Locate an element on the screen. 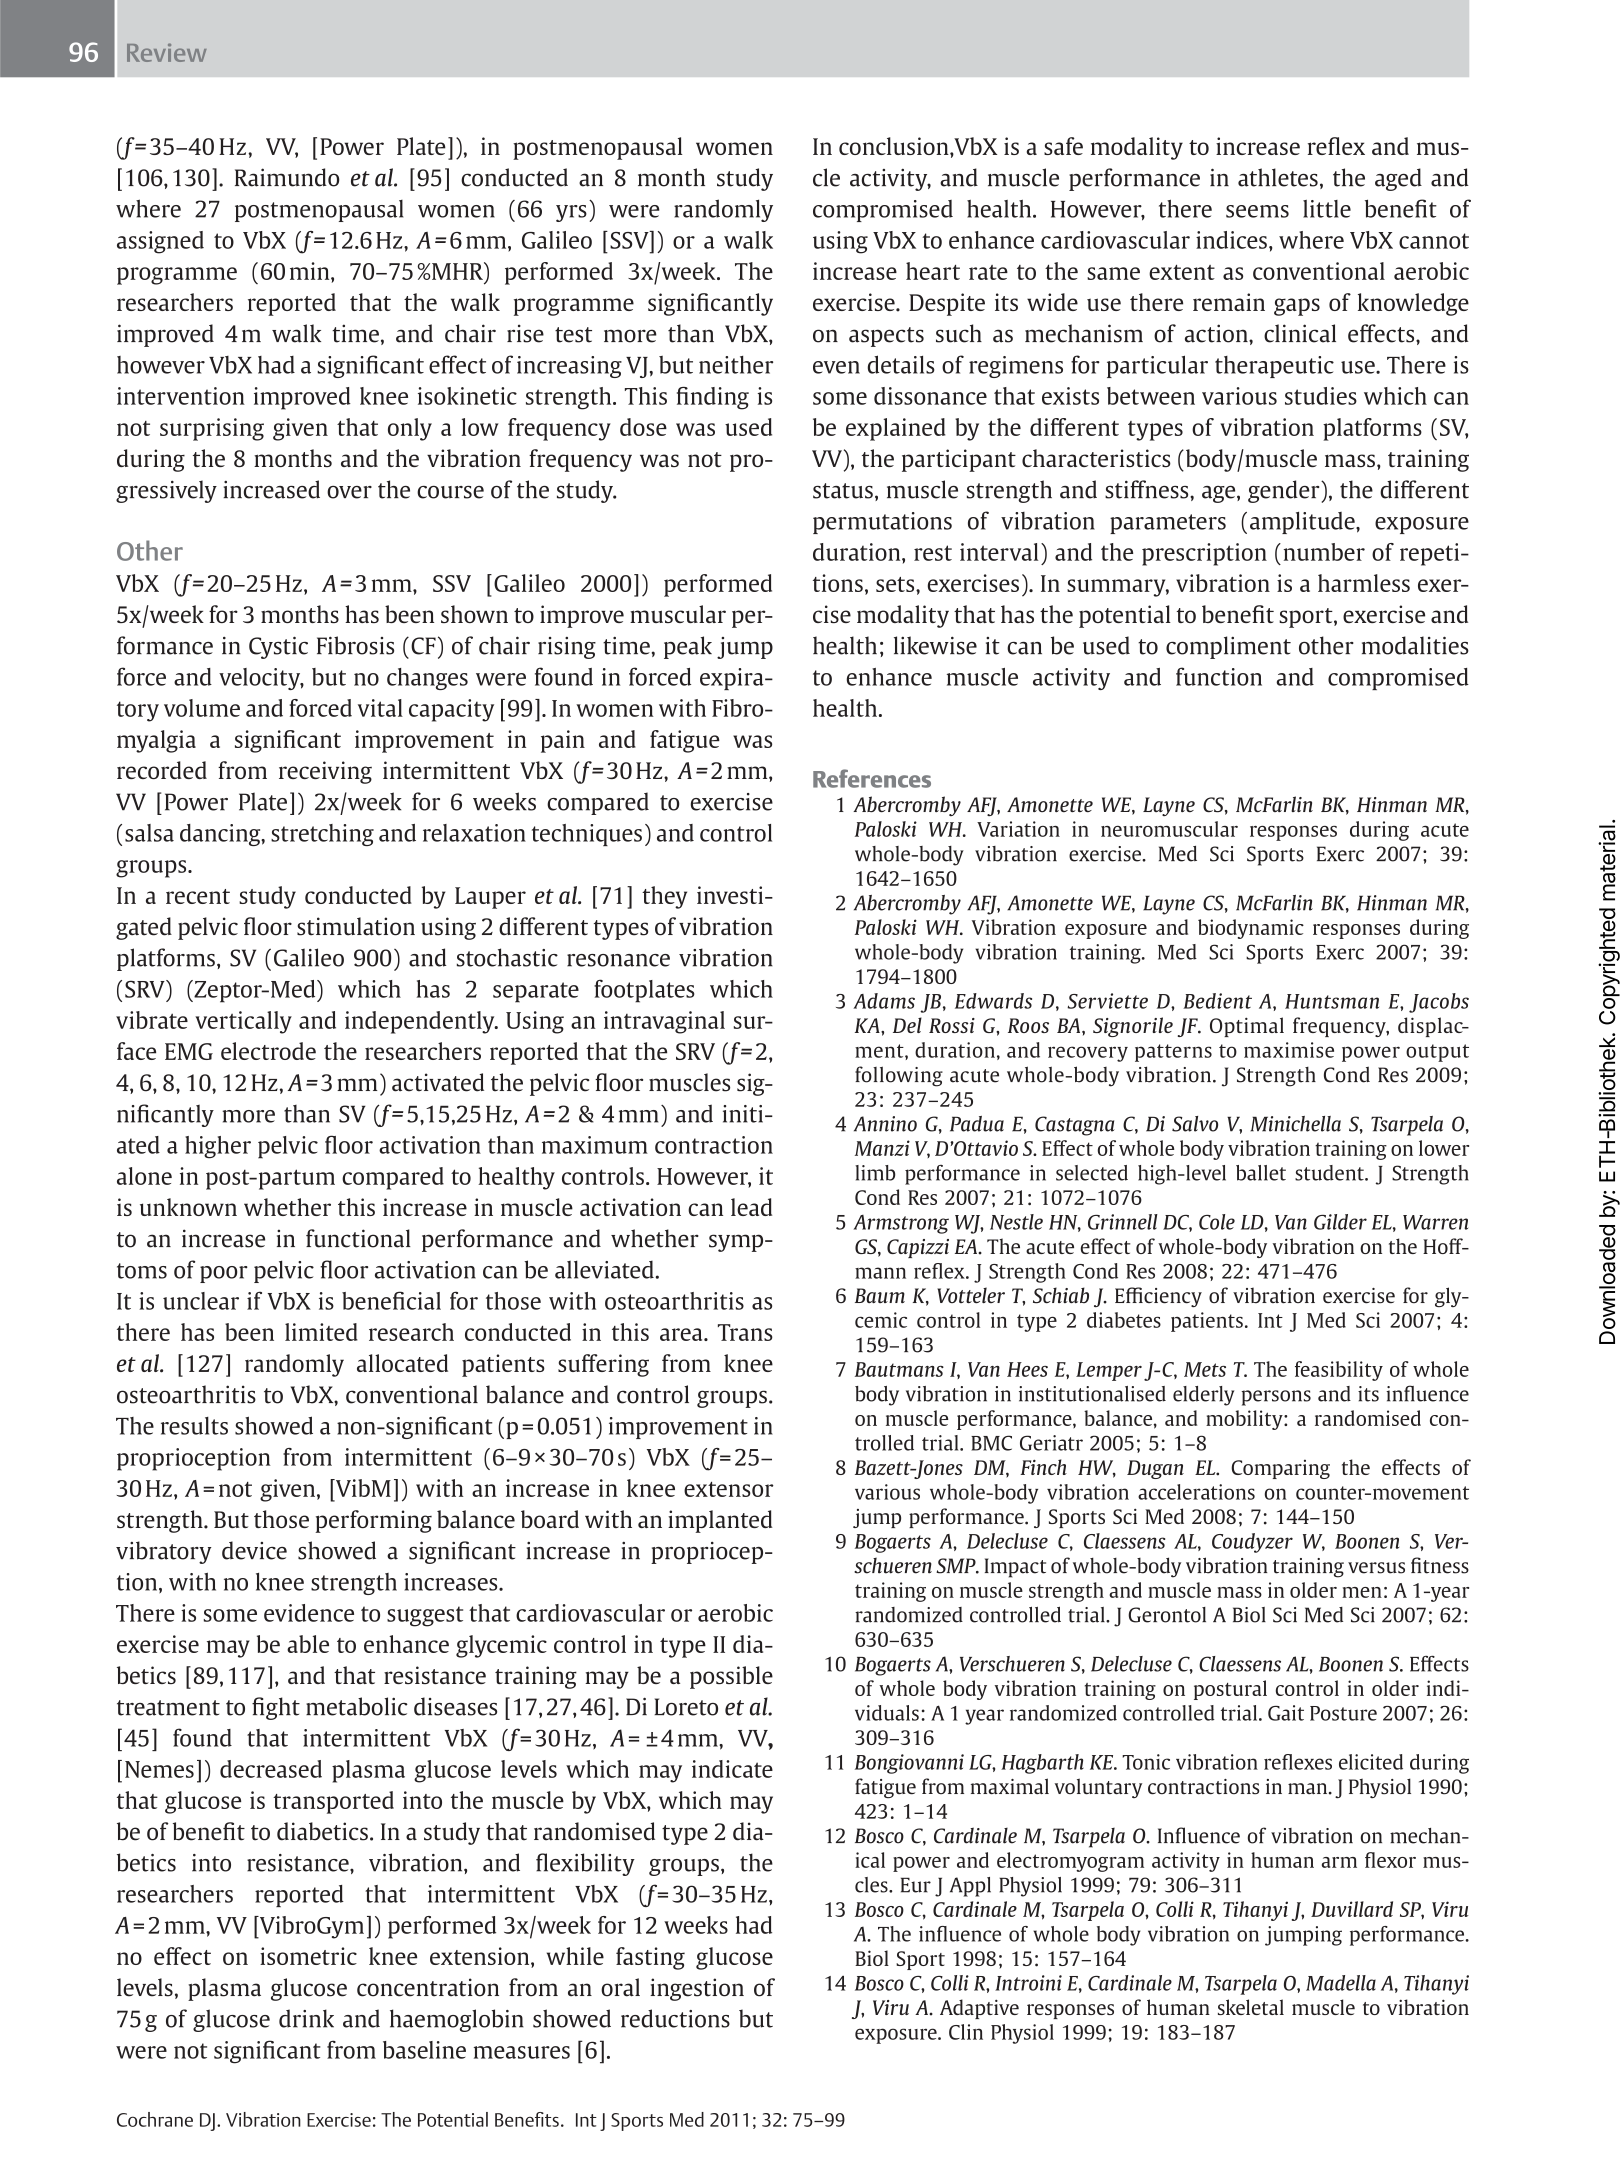 The width and height of the screenshot is (1624, 2165). References is located at coordinates (872, 778).
